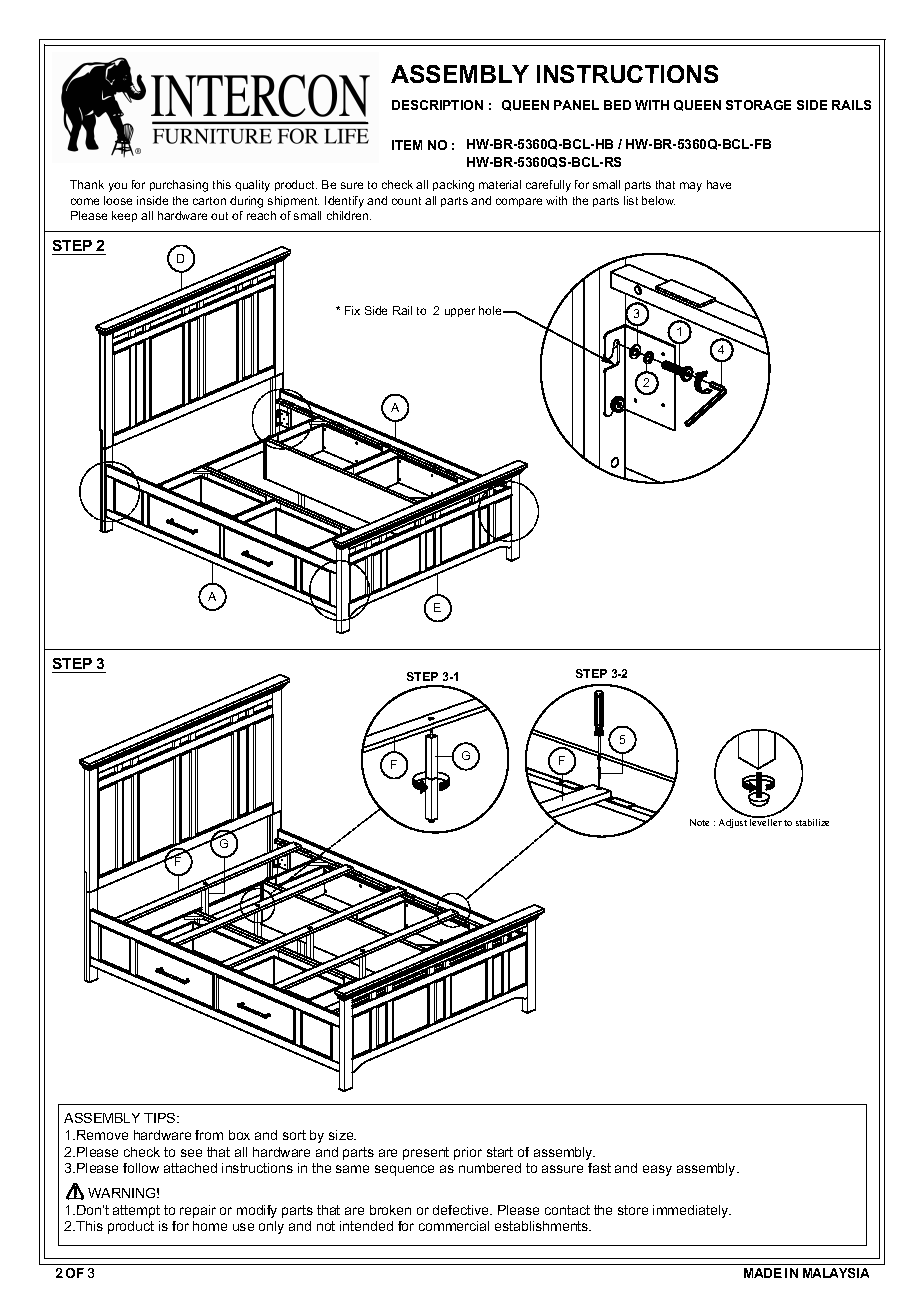  What do you see at coordinates (209, 201) in the screenshot?
I see `carton` at bounding box center [209, 201].
